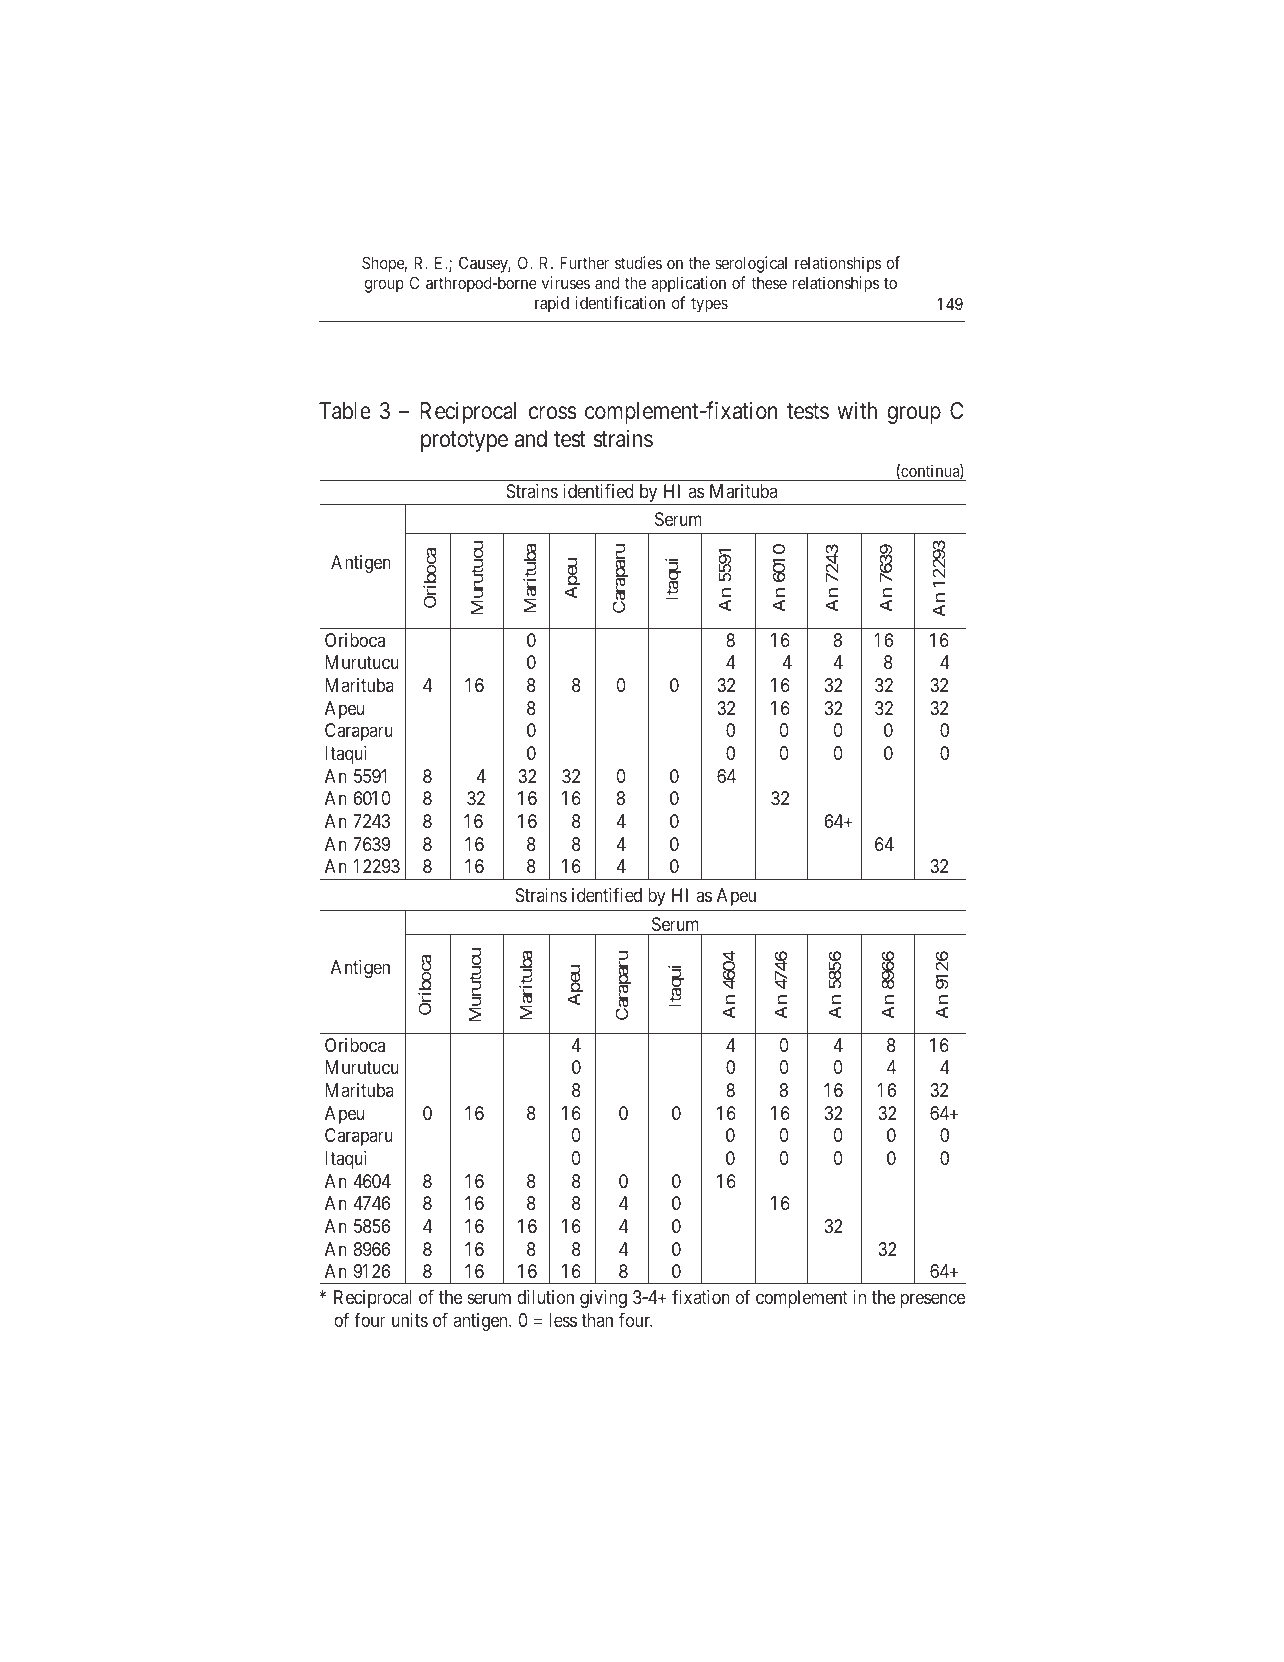 The width and height of the screenshot is (1284, 1662). What do you see at coordinates (552, 304) in the screenshot?
I see `rapid` at bounding box center [552, 304].
